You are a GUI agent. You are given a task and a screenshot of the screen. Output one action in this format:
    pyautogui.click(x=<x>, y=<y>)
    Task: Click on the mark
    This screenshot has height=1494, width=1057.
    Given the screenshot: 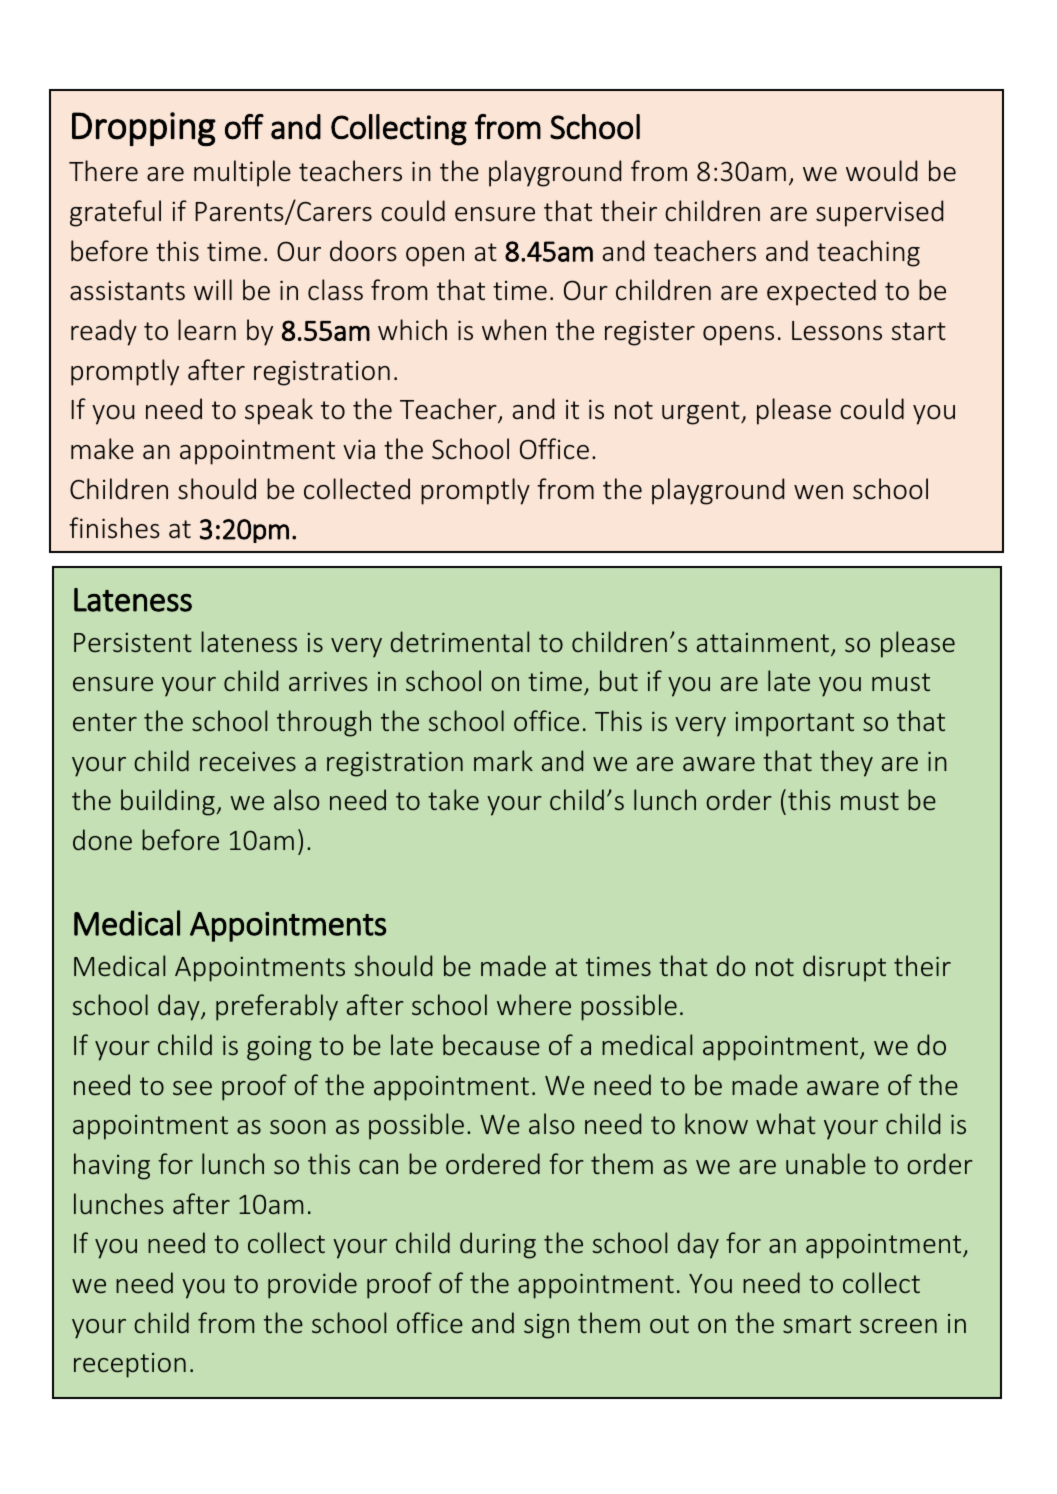 What is the action you would take?
    pyautogui.click(x=503, y=760)
